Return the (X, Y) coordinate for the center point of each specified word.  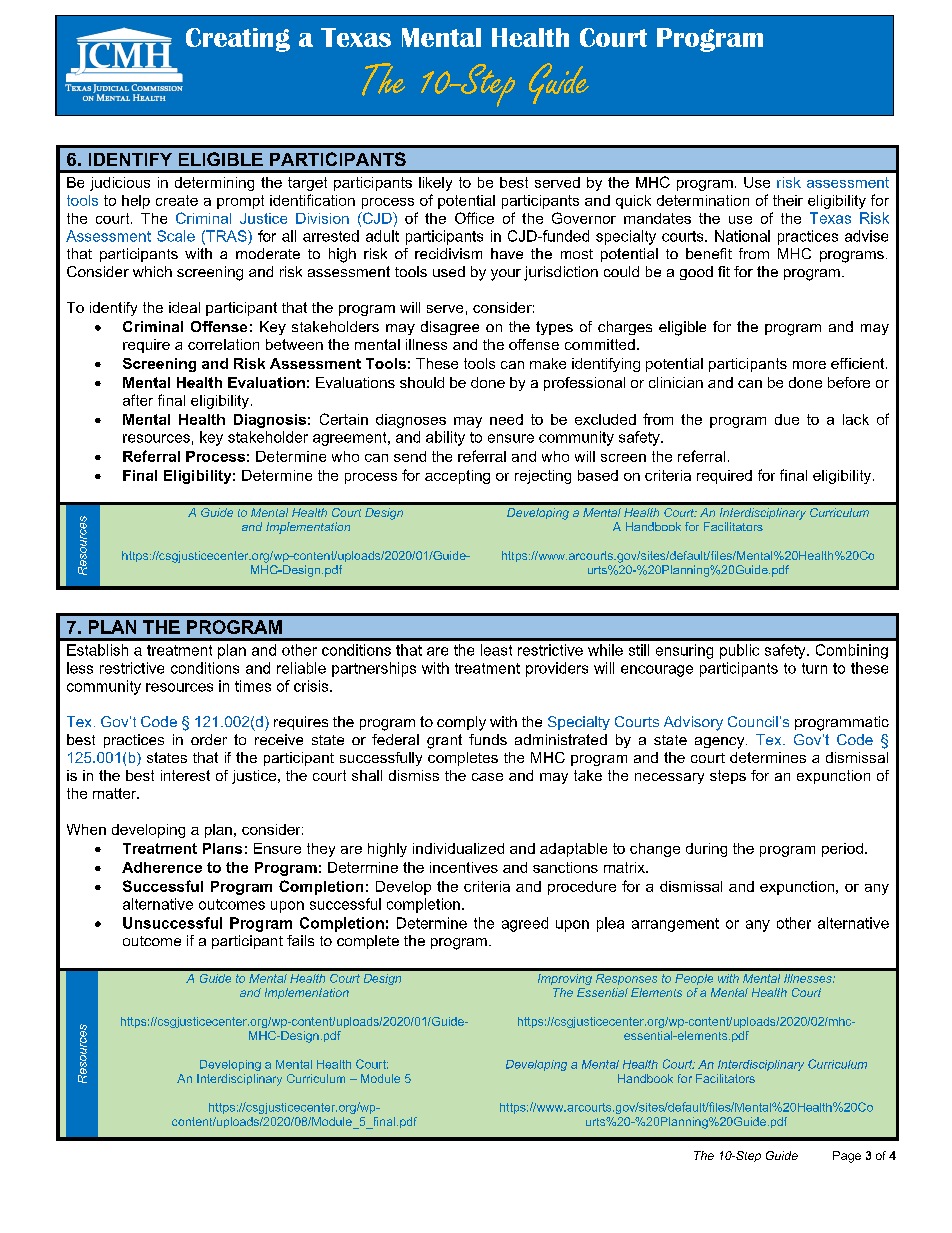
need (506, 419)
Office (474, 218)
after (138, 400)
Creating (238, 40)
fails (300, 940)
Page (847, 1157)
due (787, 419)
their (788, 200)
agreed (525, 924)
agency (721, 743)
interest (185, 775)
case (487, 777)
